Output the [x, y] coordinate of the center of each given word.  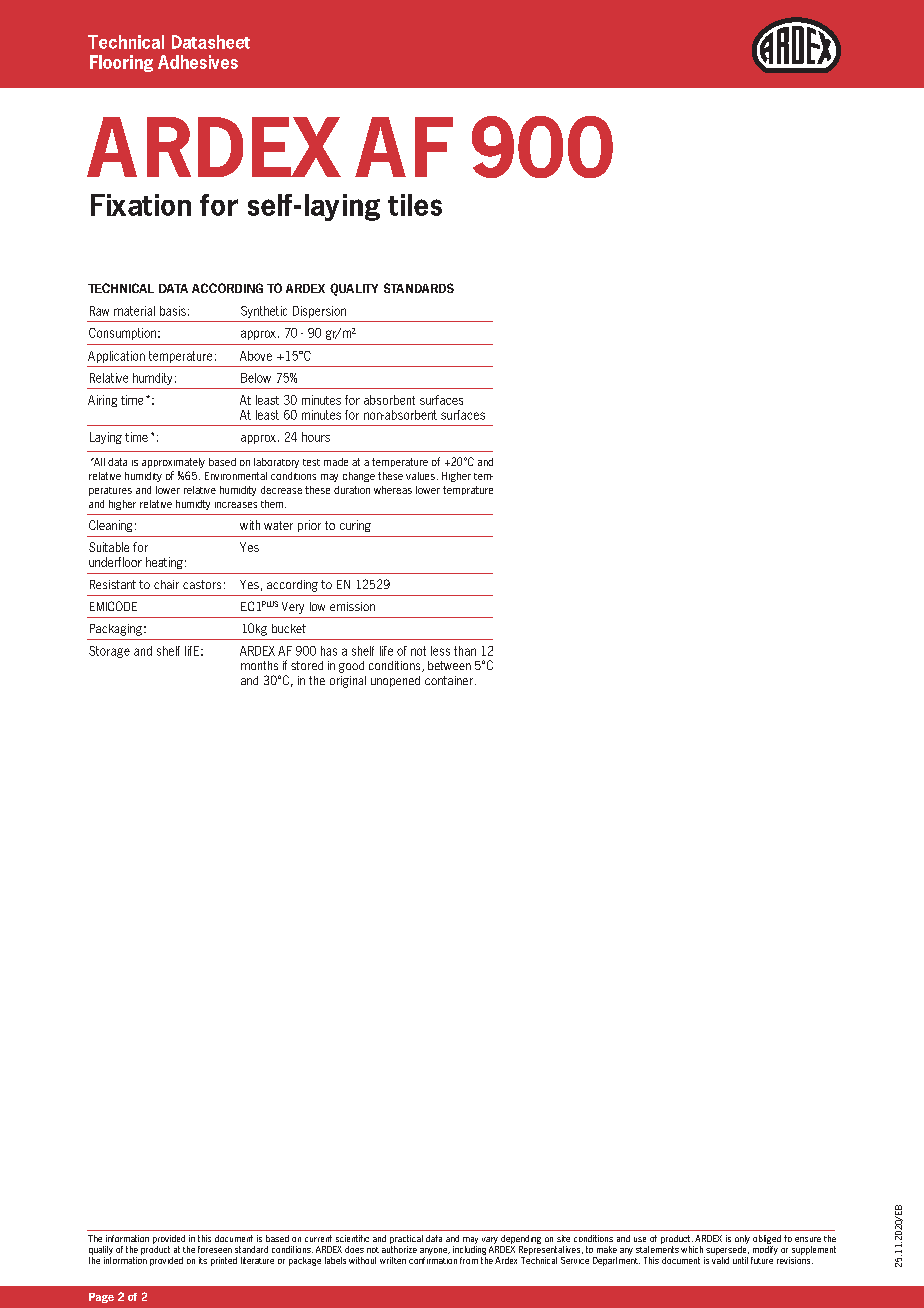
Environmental [236, 476]
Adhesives [198, 62]
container [449, 680]
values [420, 476]
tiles [415, 205]
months [259, 665]
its [203, 1260]
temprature [468, 490]
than [465, 651]
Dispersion [319, 312]
